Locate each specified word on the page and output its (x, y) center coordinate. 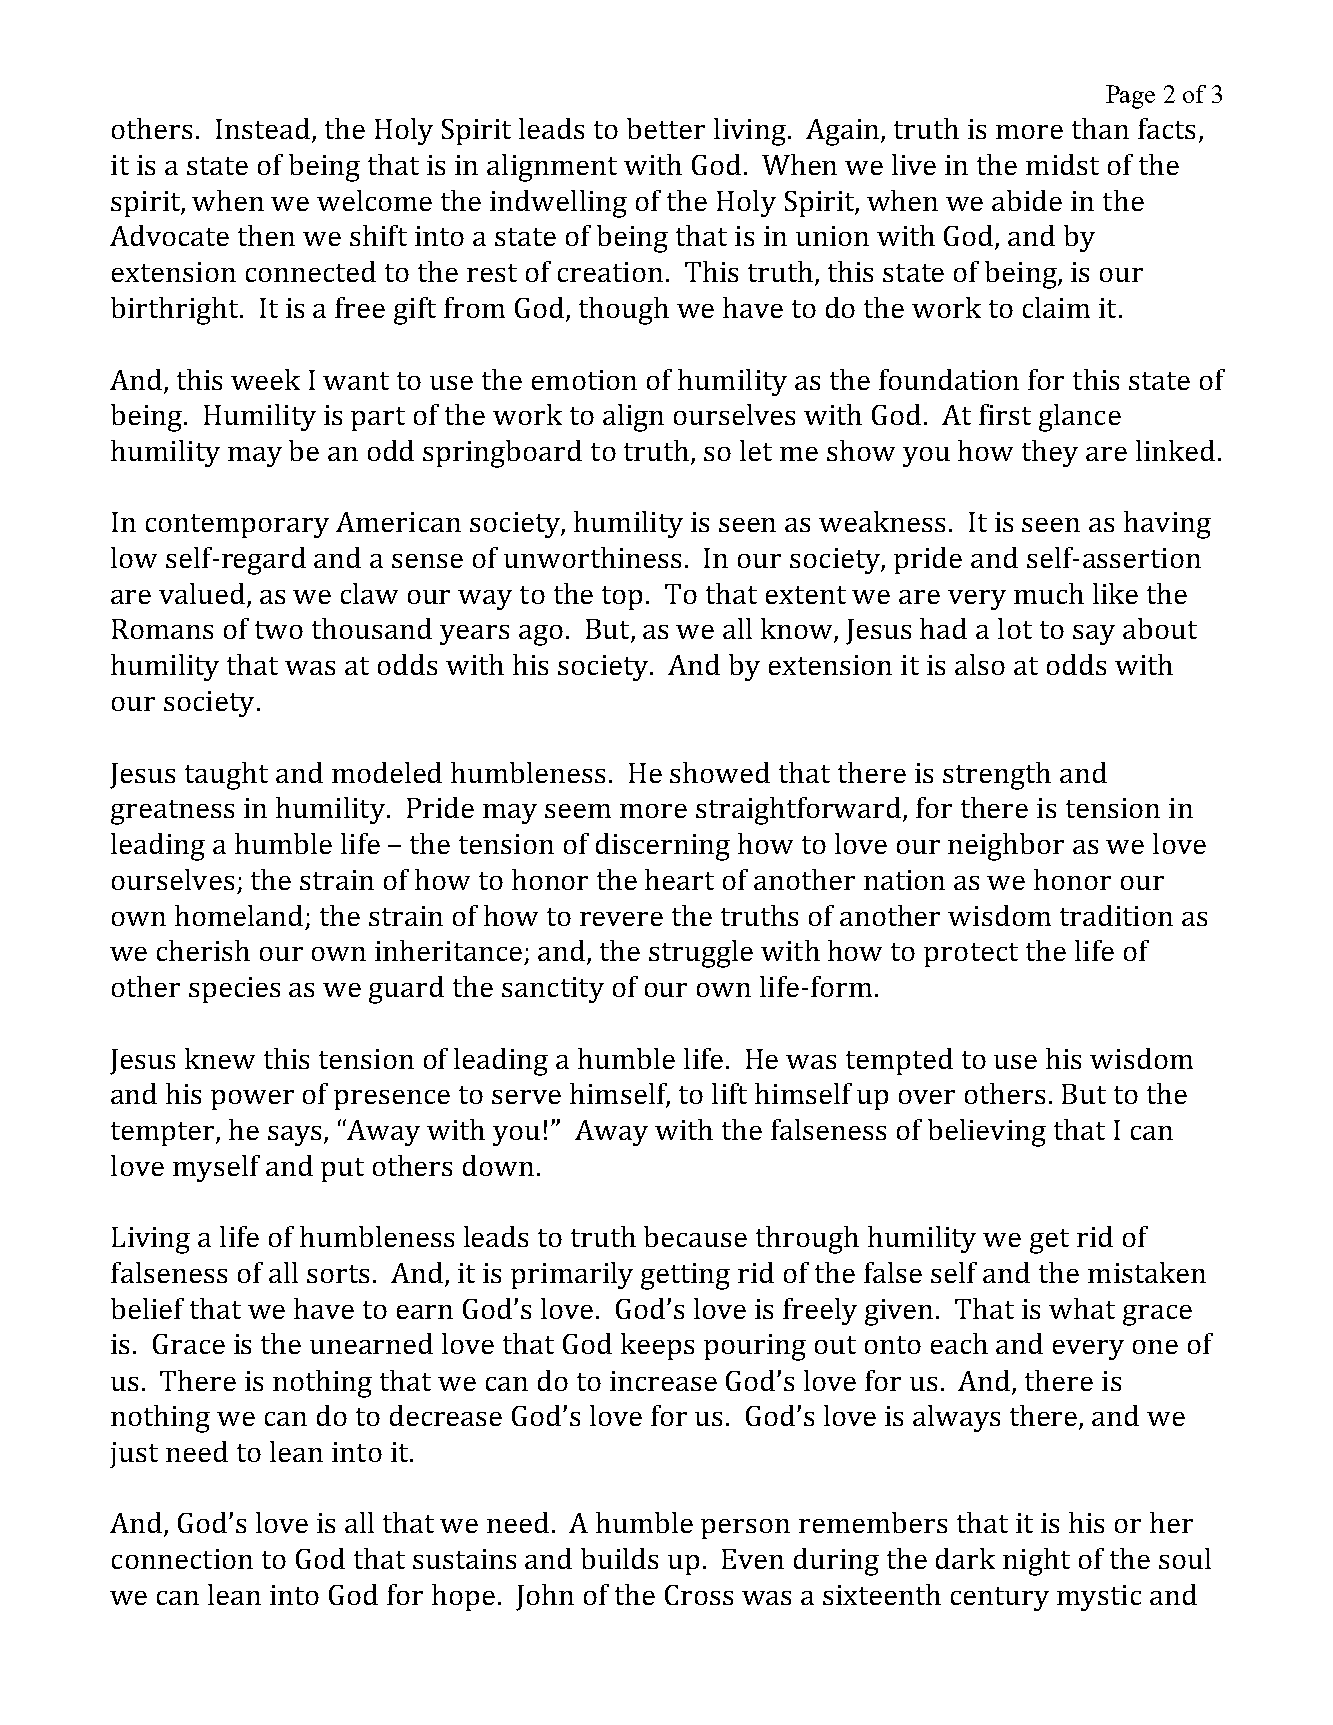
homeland (239, 915)
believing (987, 1133)
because (695, 1236)
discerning (663, 847)
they (1050, 453)
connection (182, 1559)
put (342, 1170)
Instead (263, 128)
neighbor (1006, 847)
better (666, 128)
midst (1062, 164)
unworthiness (592, 557)
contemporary (237, 526)
